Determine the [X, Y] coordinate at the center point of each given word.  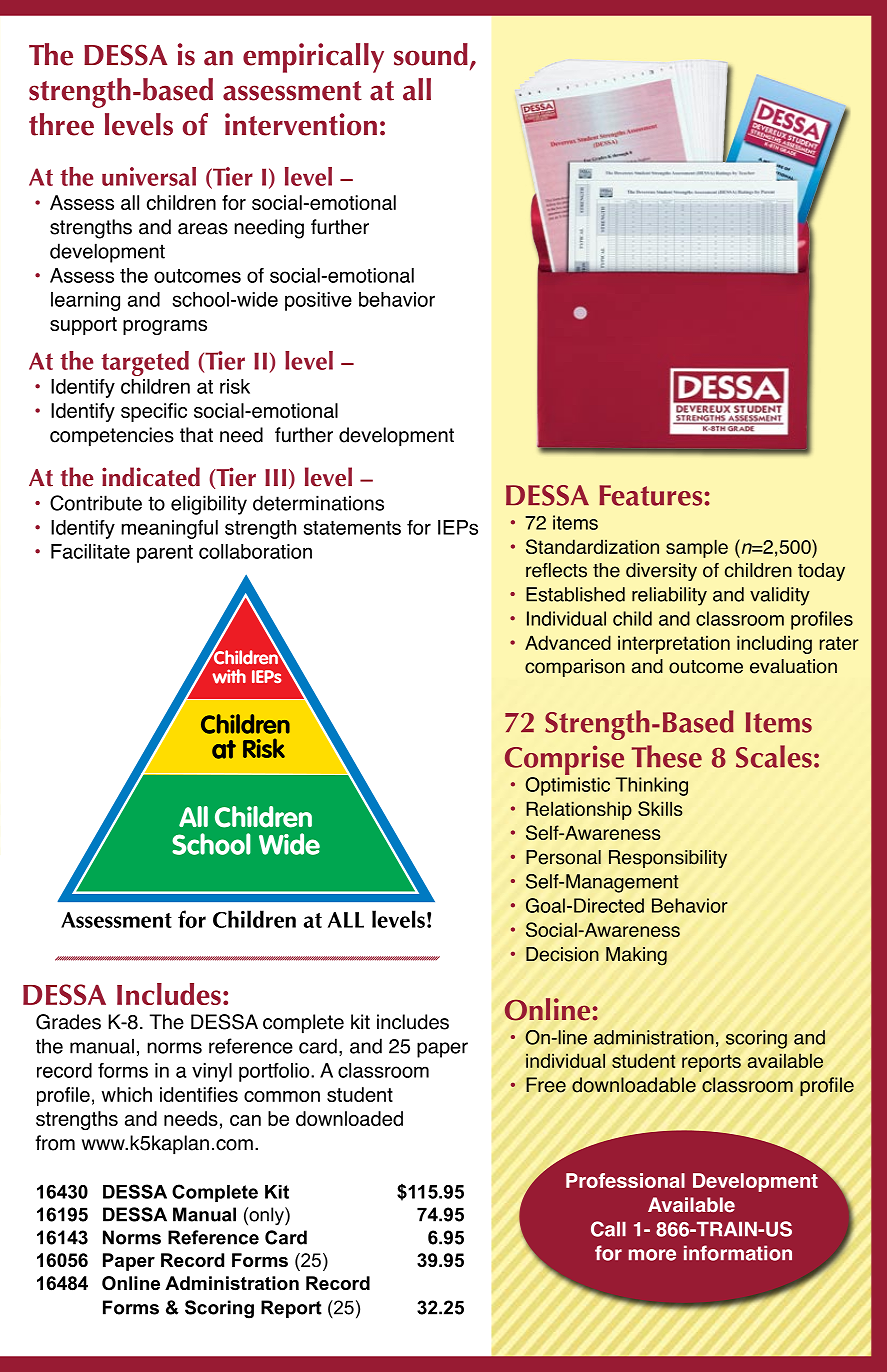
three [61, 124]
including [774, 644]
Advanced [568, 642]
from [55, 1143]
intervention [301, 124]
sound [431, 54]
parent [165, 554]
